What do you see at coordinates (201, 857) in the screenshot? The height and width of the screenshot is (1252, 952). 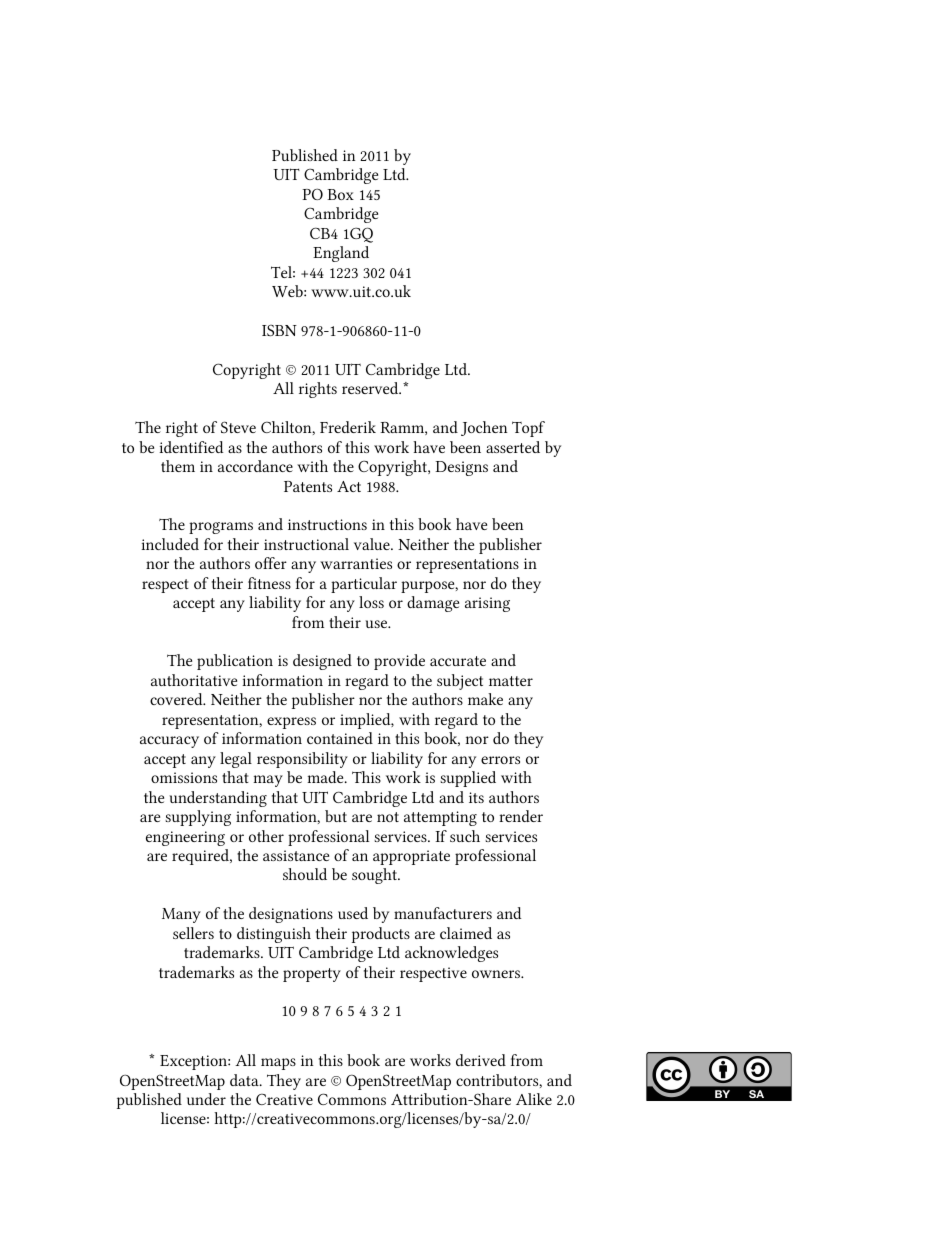 I see `required` at bounding box center [201, 857].
